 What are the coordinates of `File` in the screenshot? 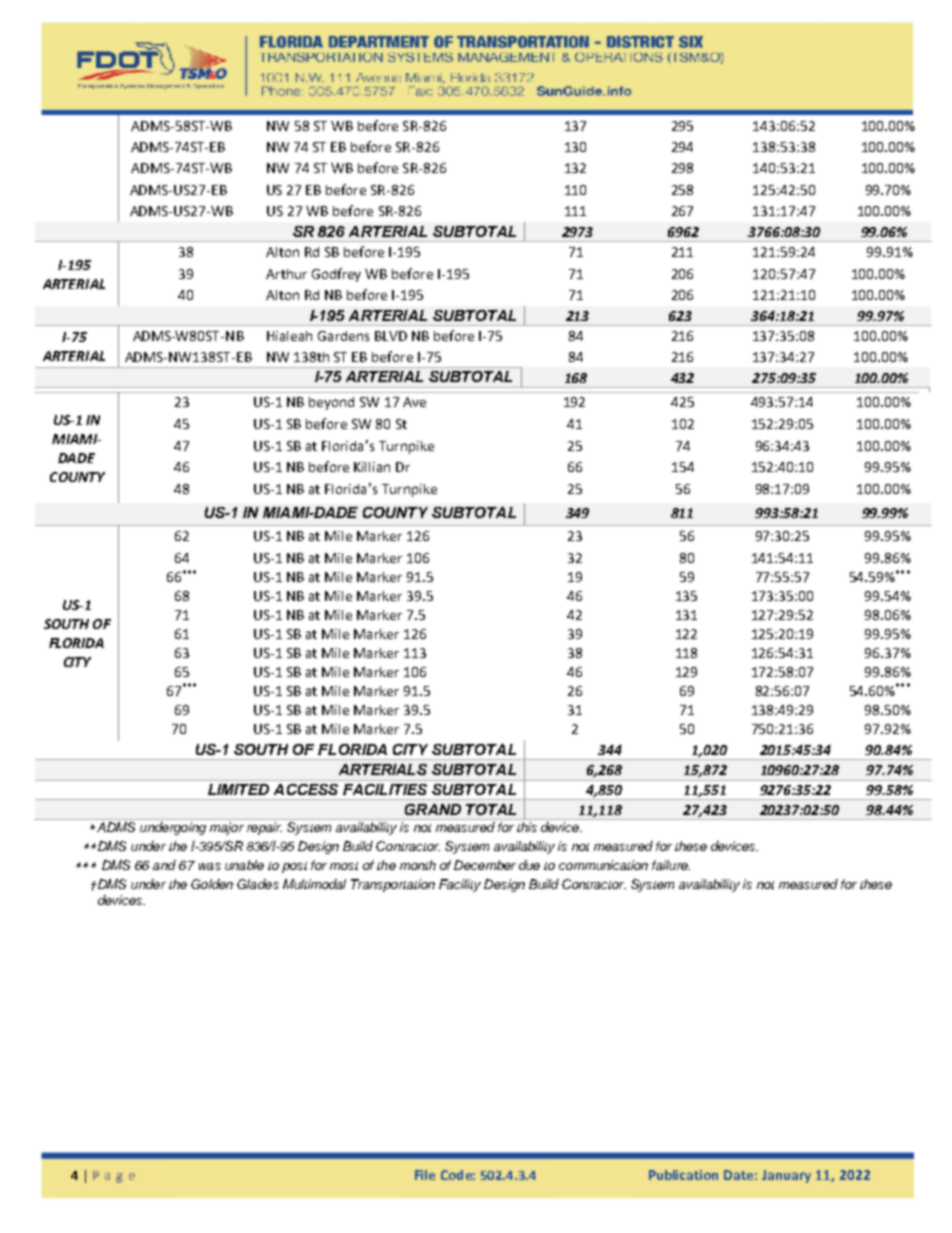 It's located at (425, 1175).
